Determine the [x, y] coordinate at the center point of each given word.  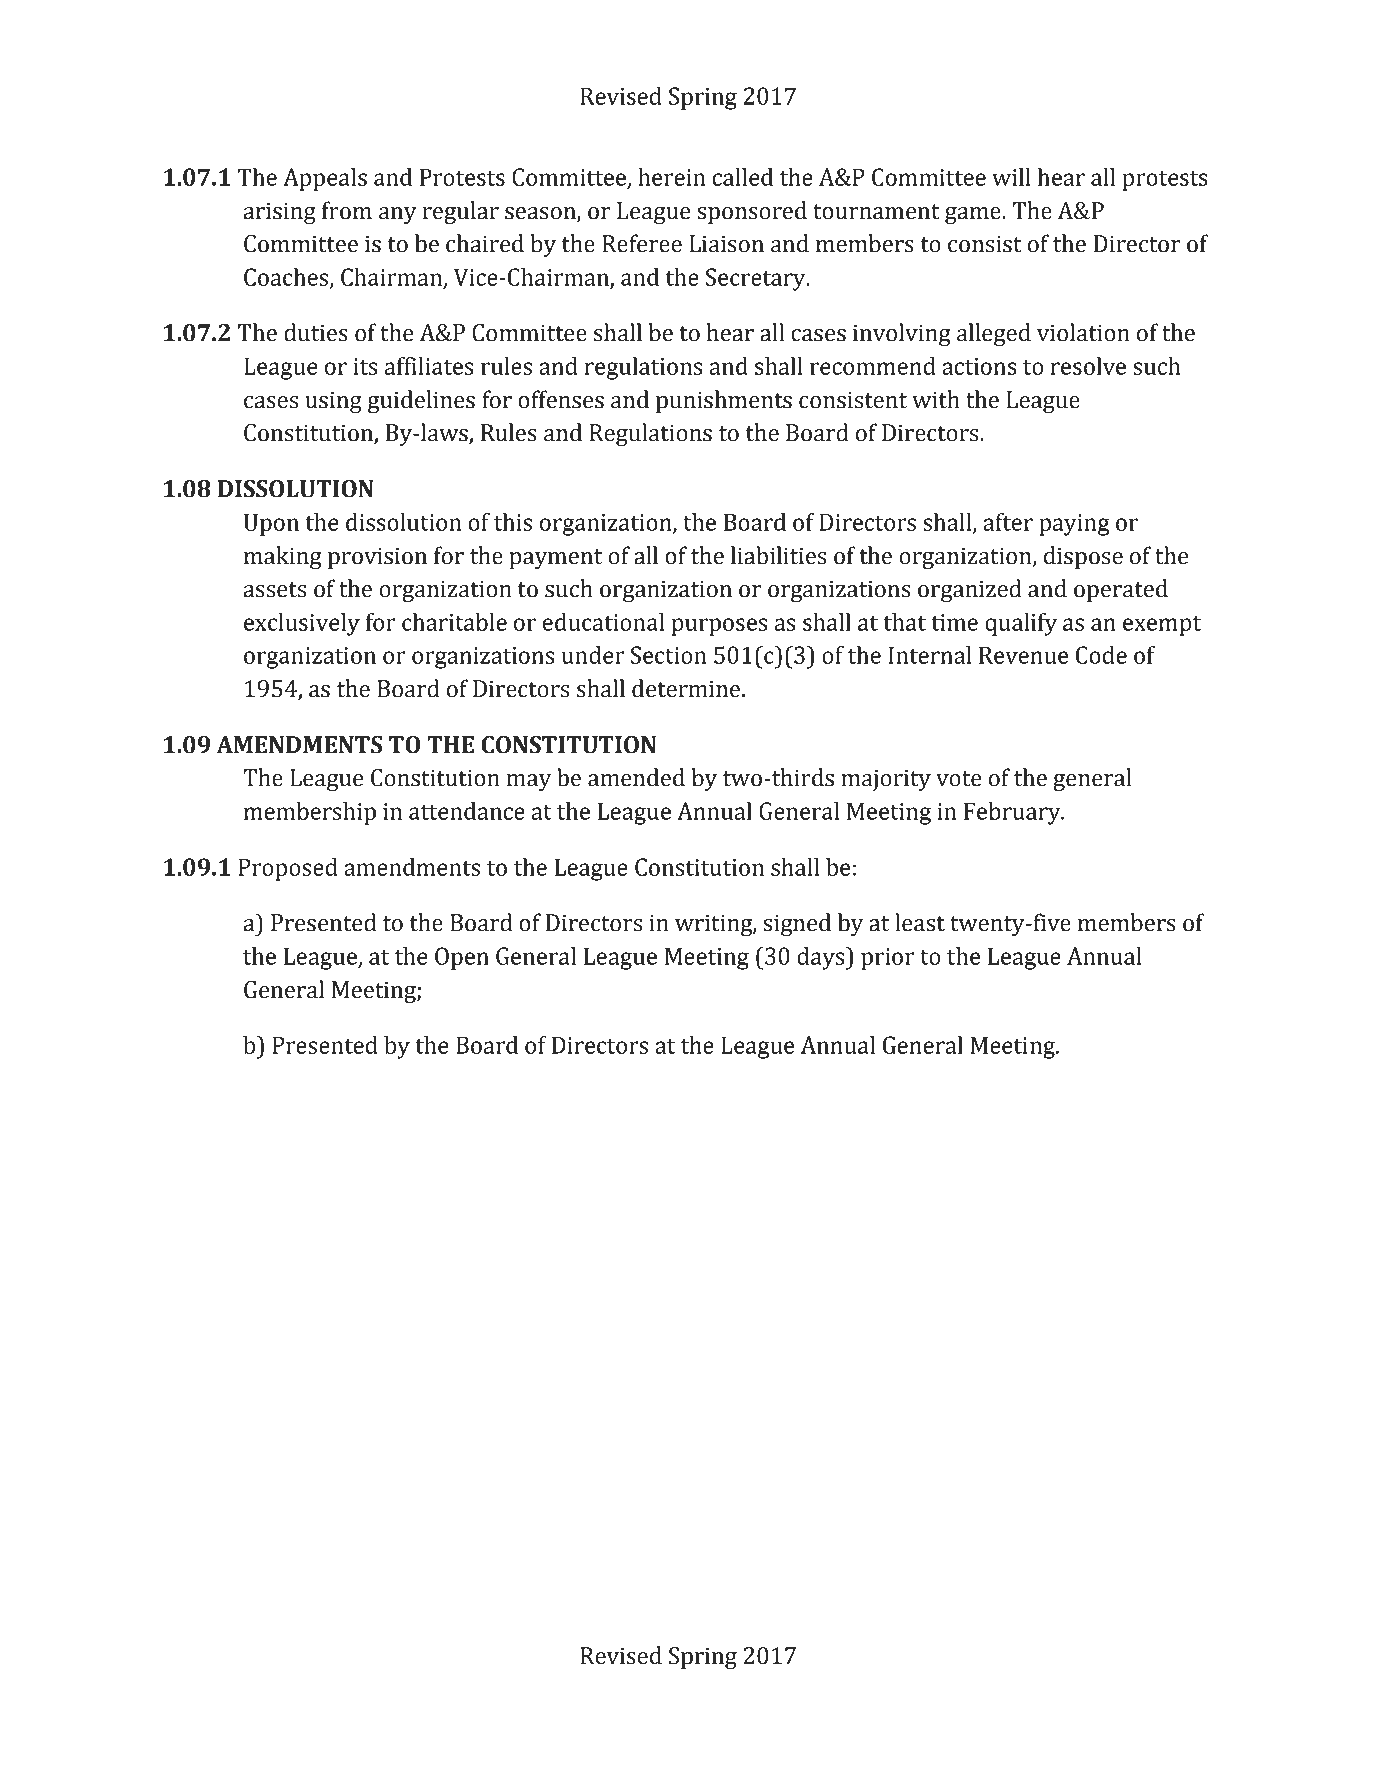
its [365, 366]
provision [377, 558]
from [347, 210]
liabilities [778, 555]
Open [462, 958]
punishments [724, 401]
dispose [1083, 557]
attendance [467, 811]
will [1011, 177]
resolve [1088, 366]
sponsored [752, 212]
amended [636, 777]
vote [959, 779]
